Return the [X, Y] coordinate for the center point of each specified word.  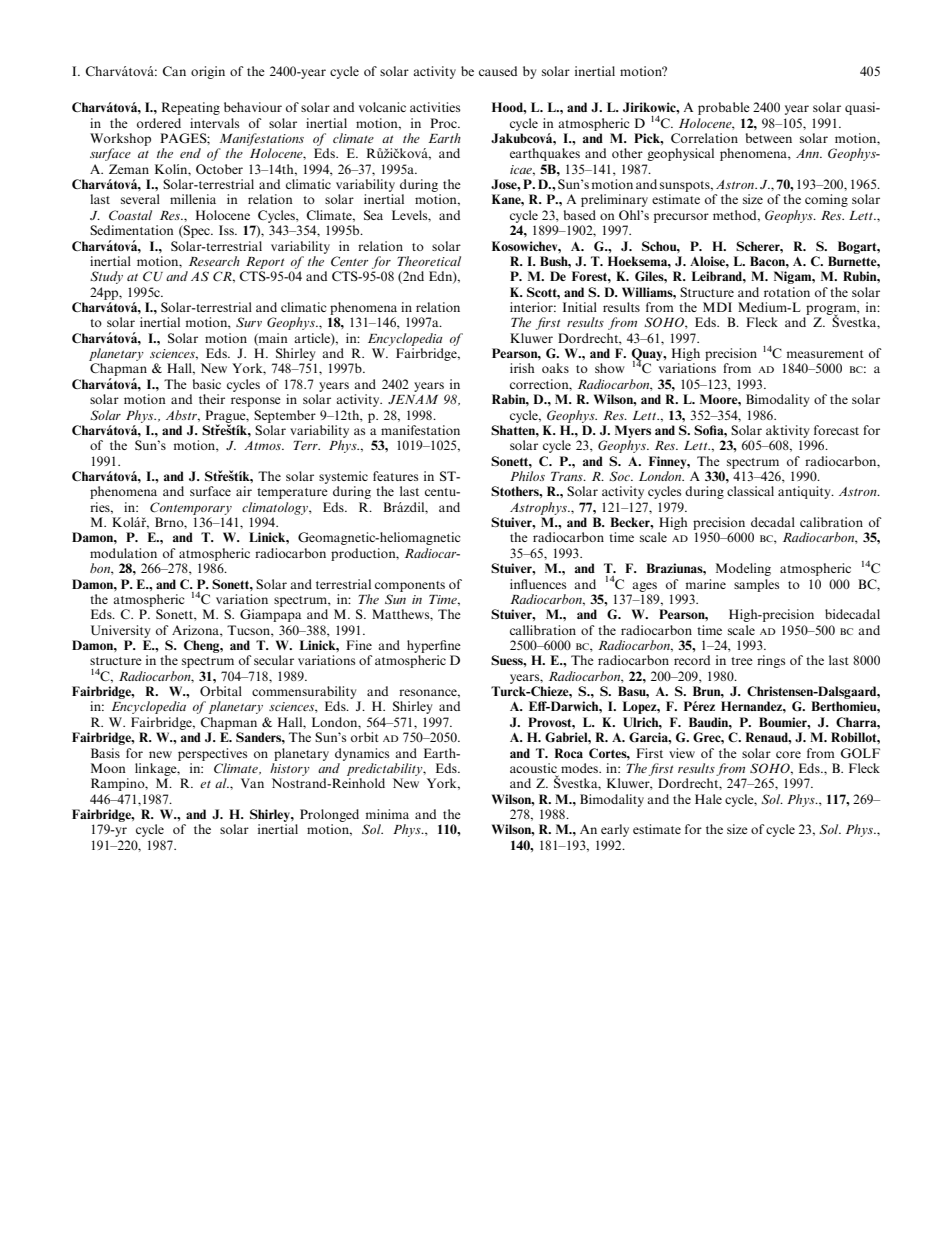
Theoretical [429, 261]
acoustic [534, 769]
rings [771, 661]
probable [724, 108]
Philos [527, 476]
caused [498, 71]
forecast [836, 430]
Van [252, 783]
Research [214, 261]
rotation [787, 292]
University [120, 631]
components [410, 586]
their [212, 399]
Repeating [191, 108]
